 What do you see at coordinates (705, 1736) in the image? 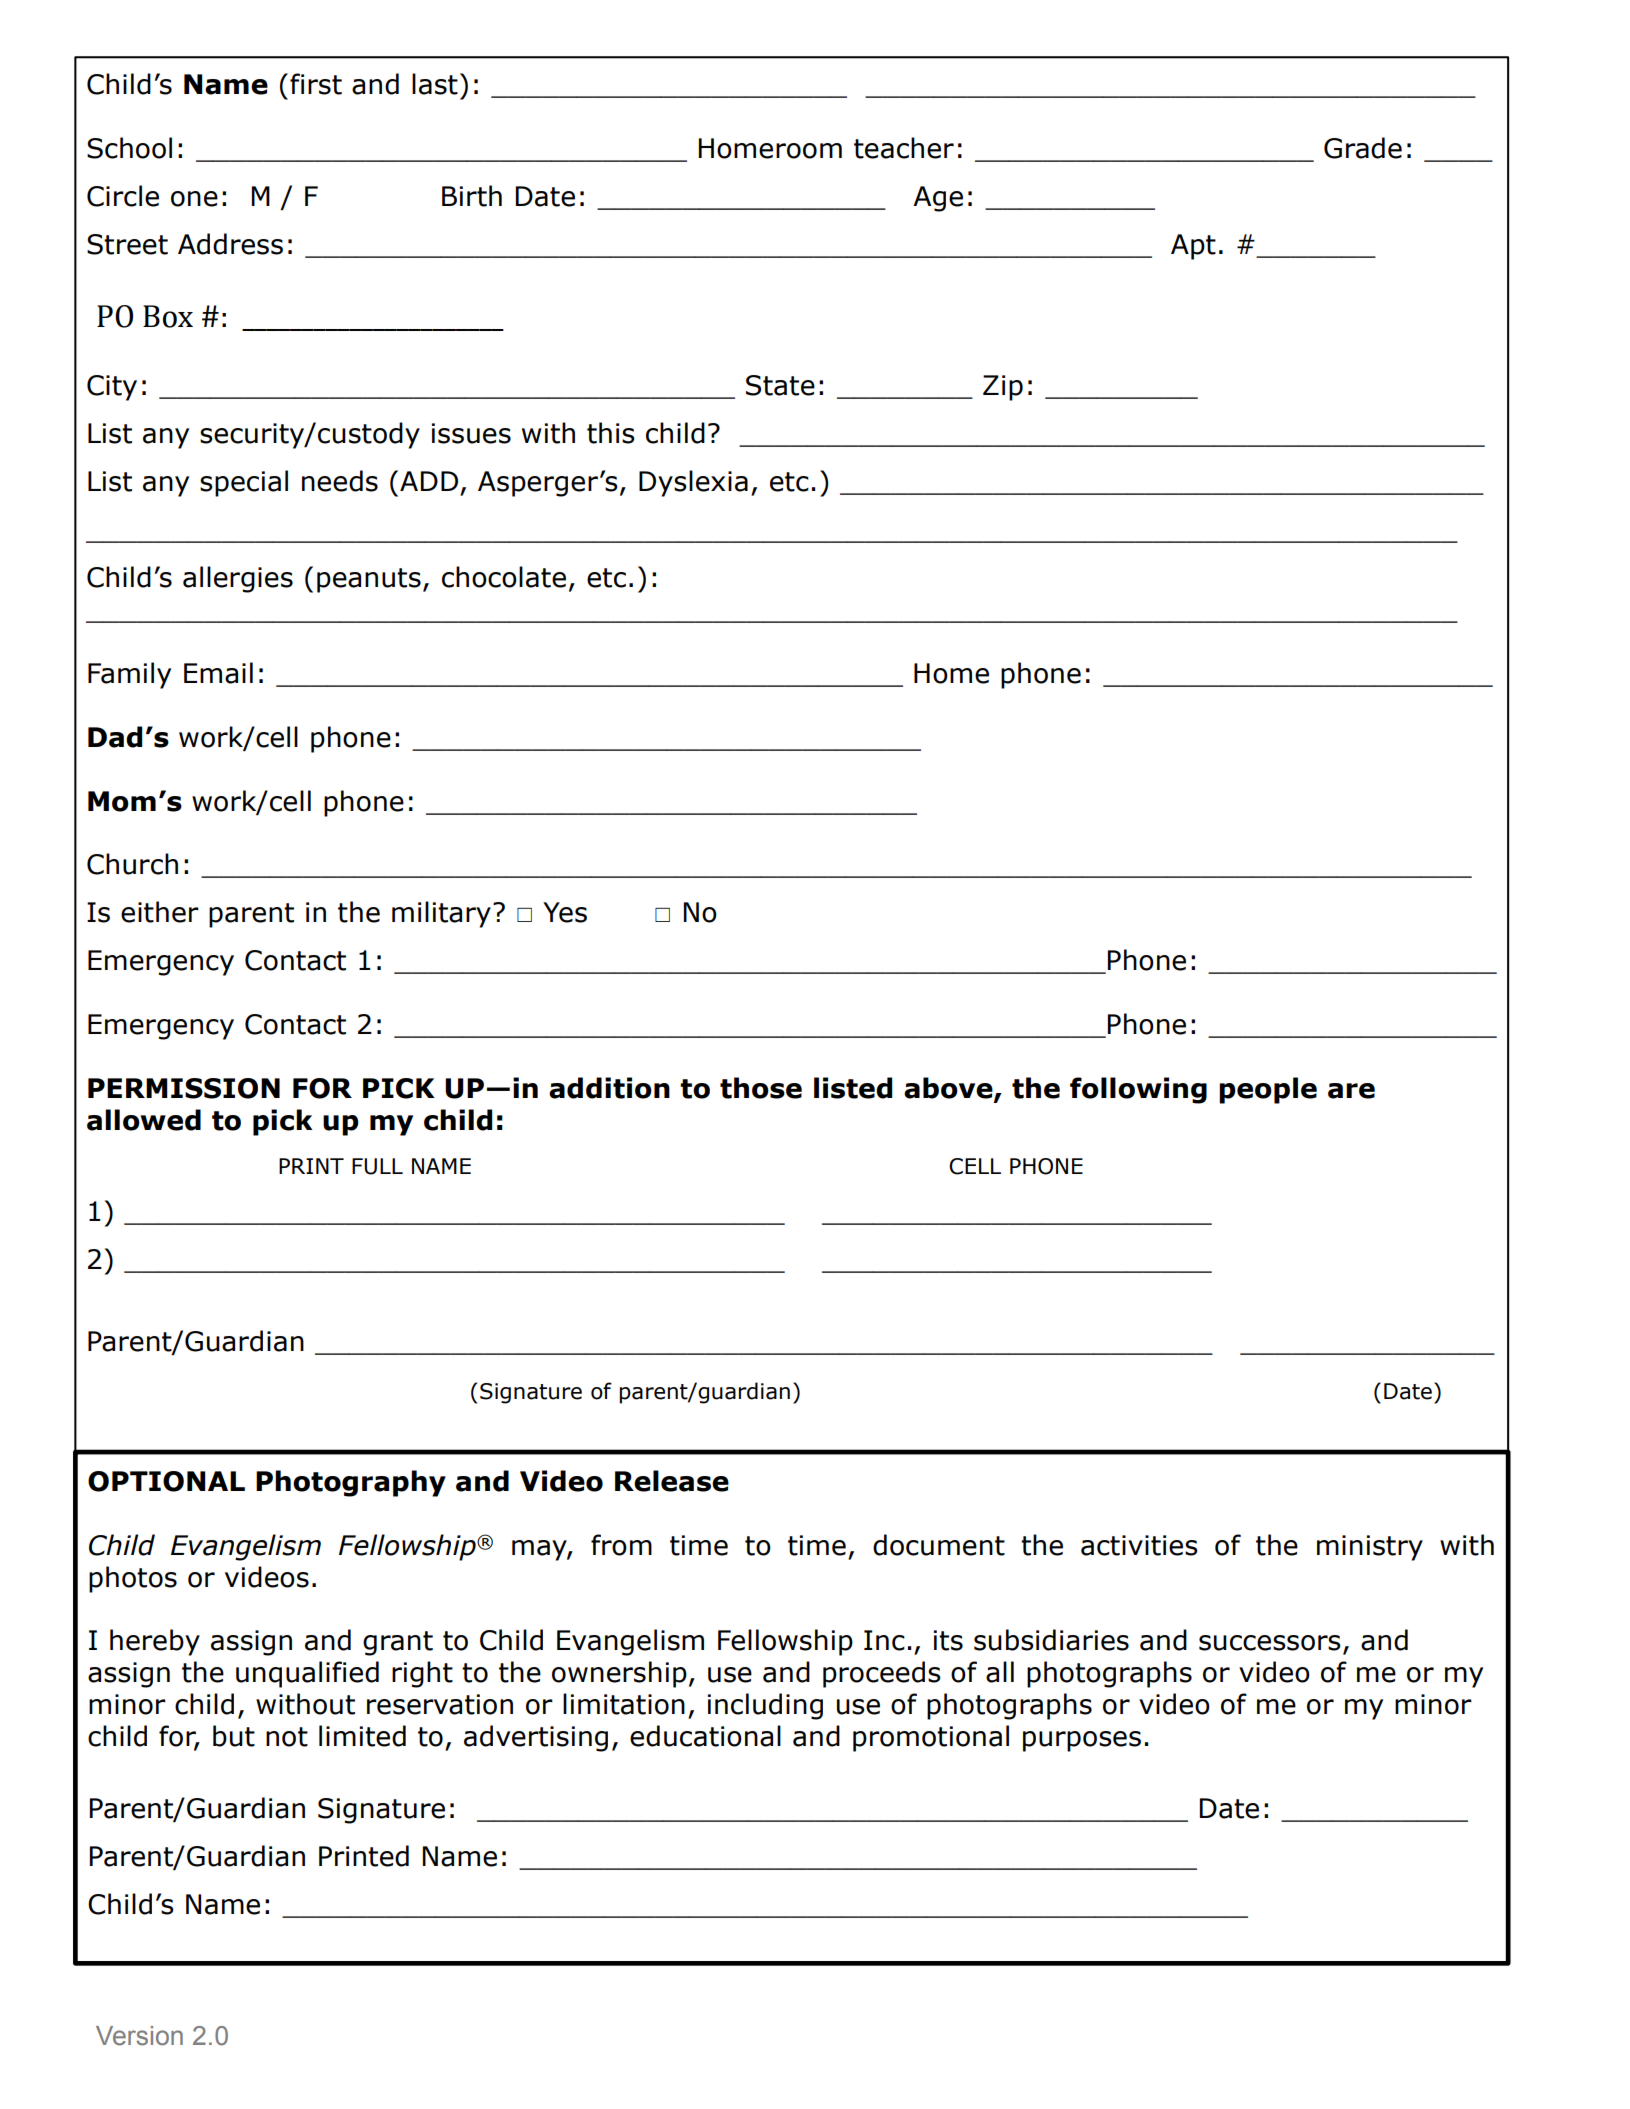
I see `educational` at bounding box center [705, 1736].
